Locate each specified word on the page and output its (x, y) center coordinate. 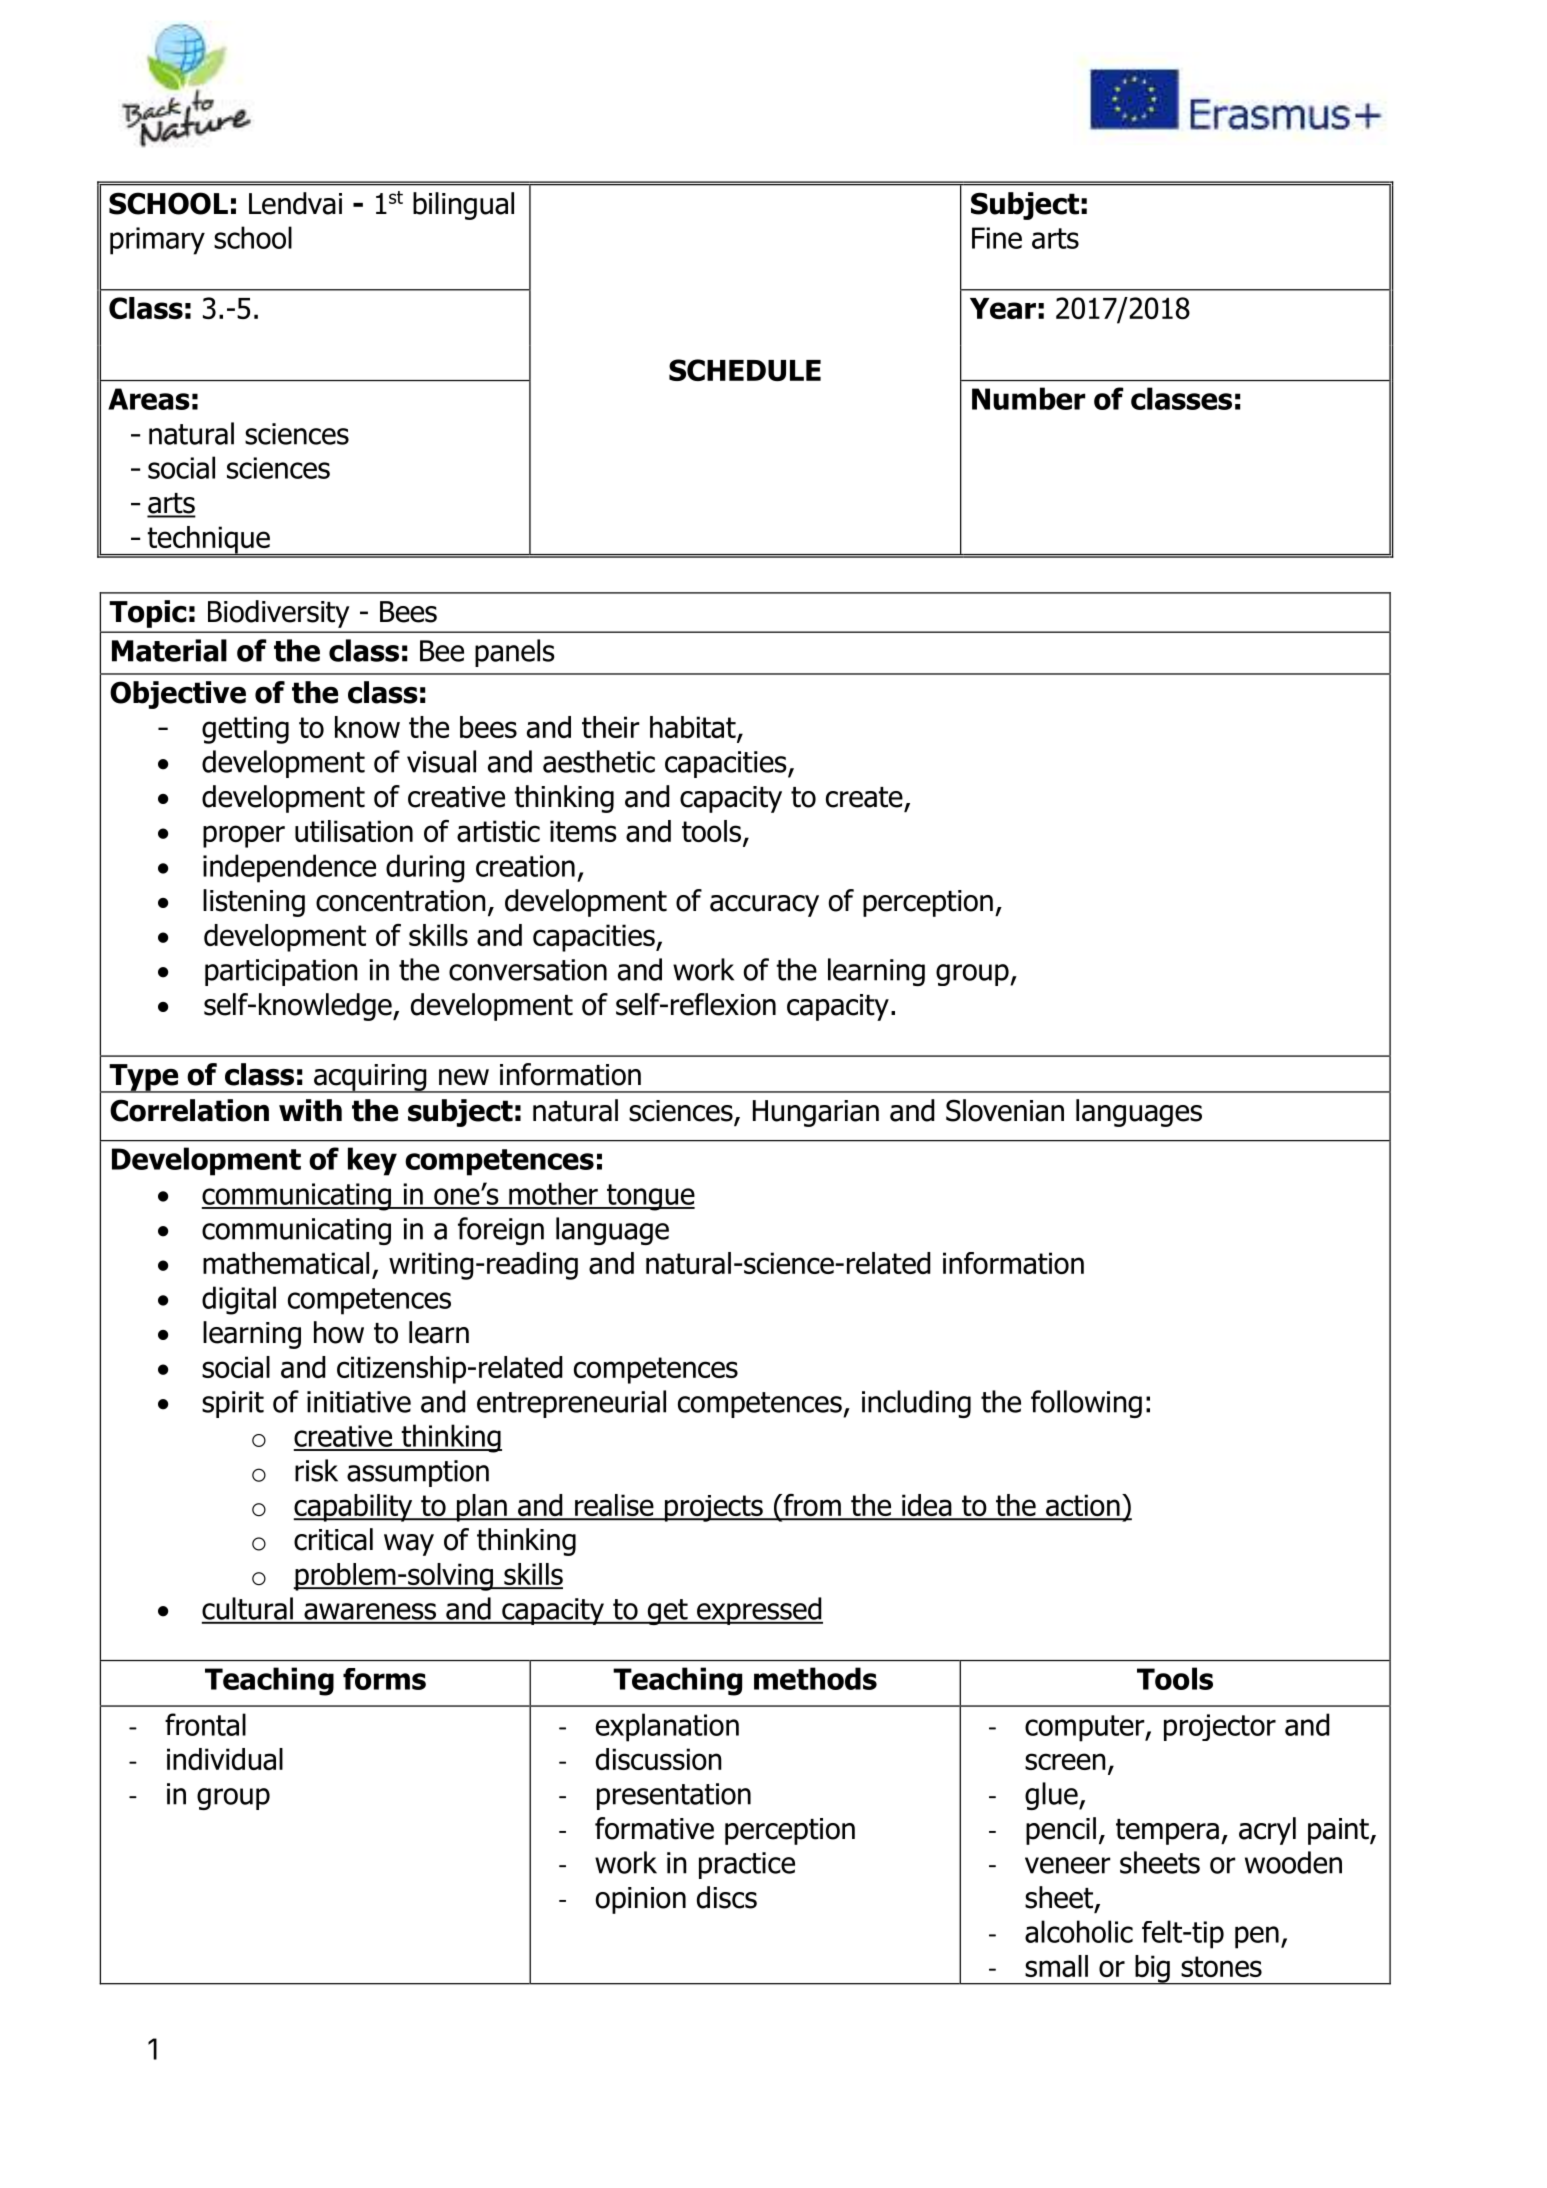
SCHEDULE (745, 370)
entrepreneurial (571, 1404)
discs (727, 1897)
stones (1221, 1966)
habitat (694, 728)
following (1086, 1404)
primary (157, 241)
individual (225, 1759)
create (864, 797)
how (339, 1332)
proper (244, 836)
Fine (997, 238)
